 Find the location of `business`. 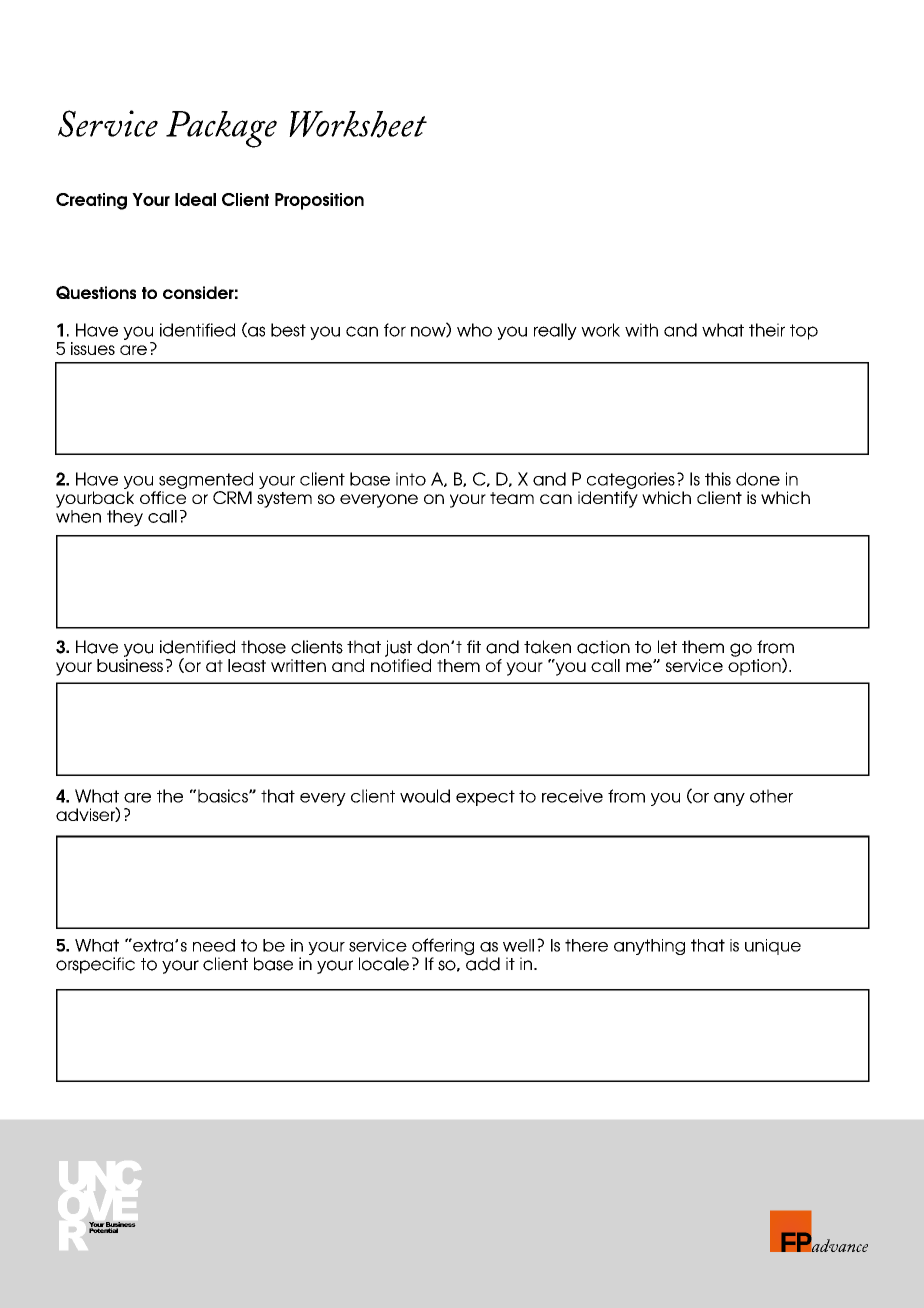

business is located at coordinates (130, 665).
